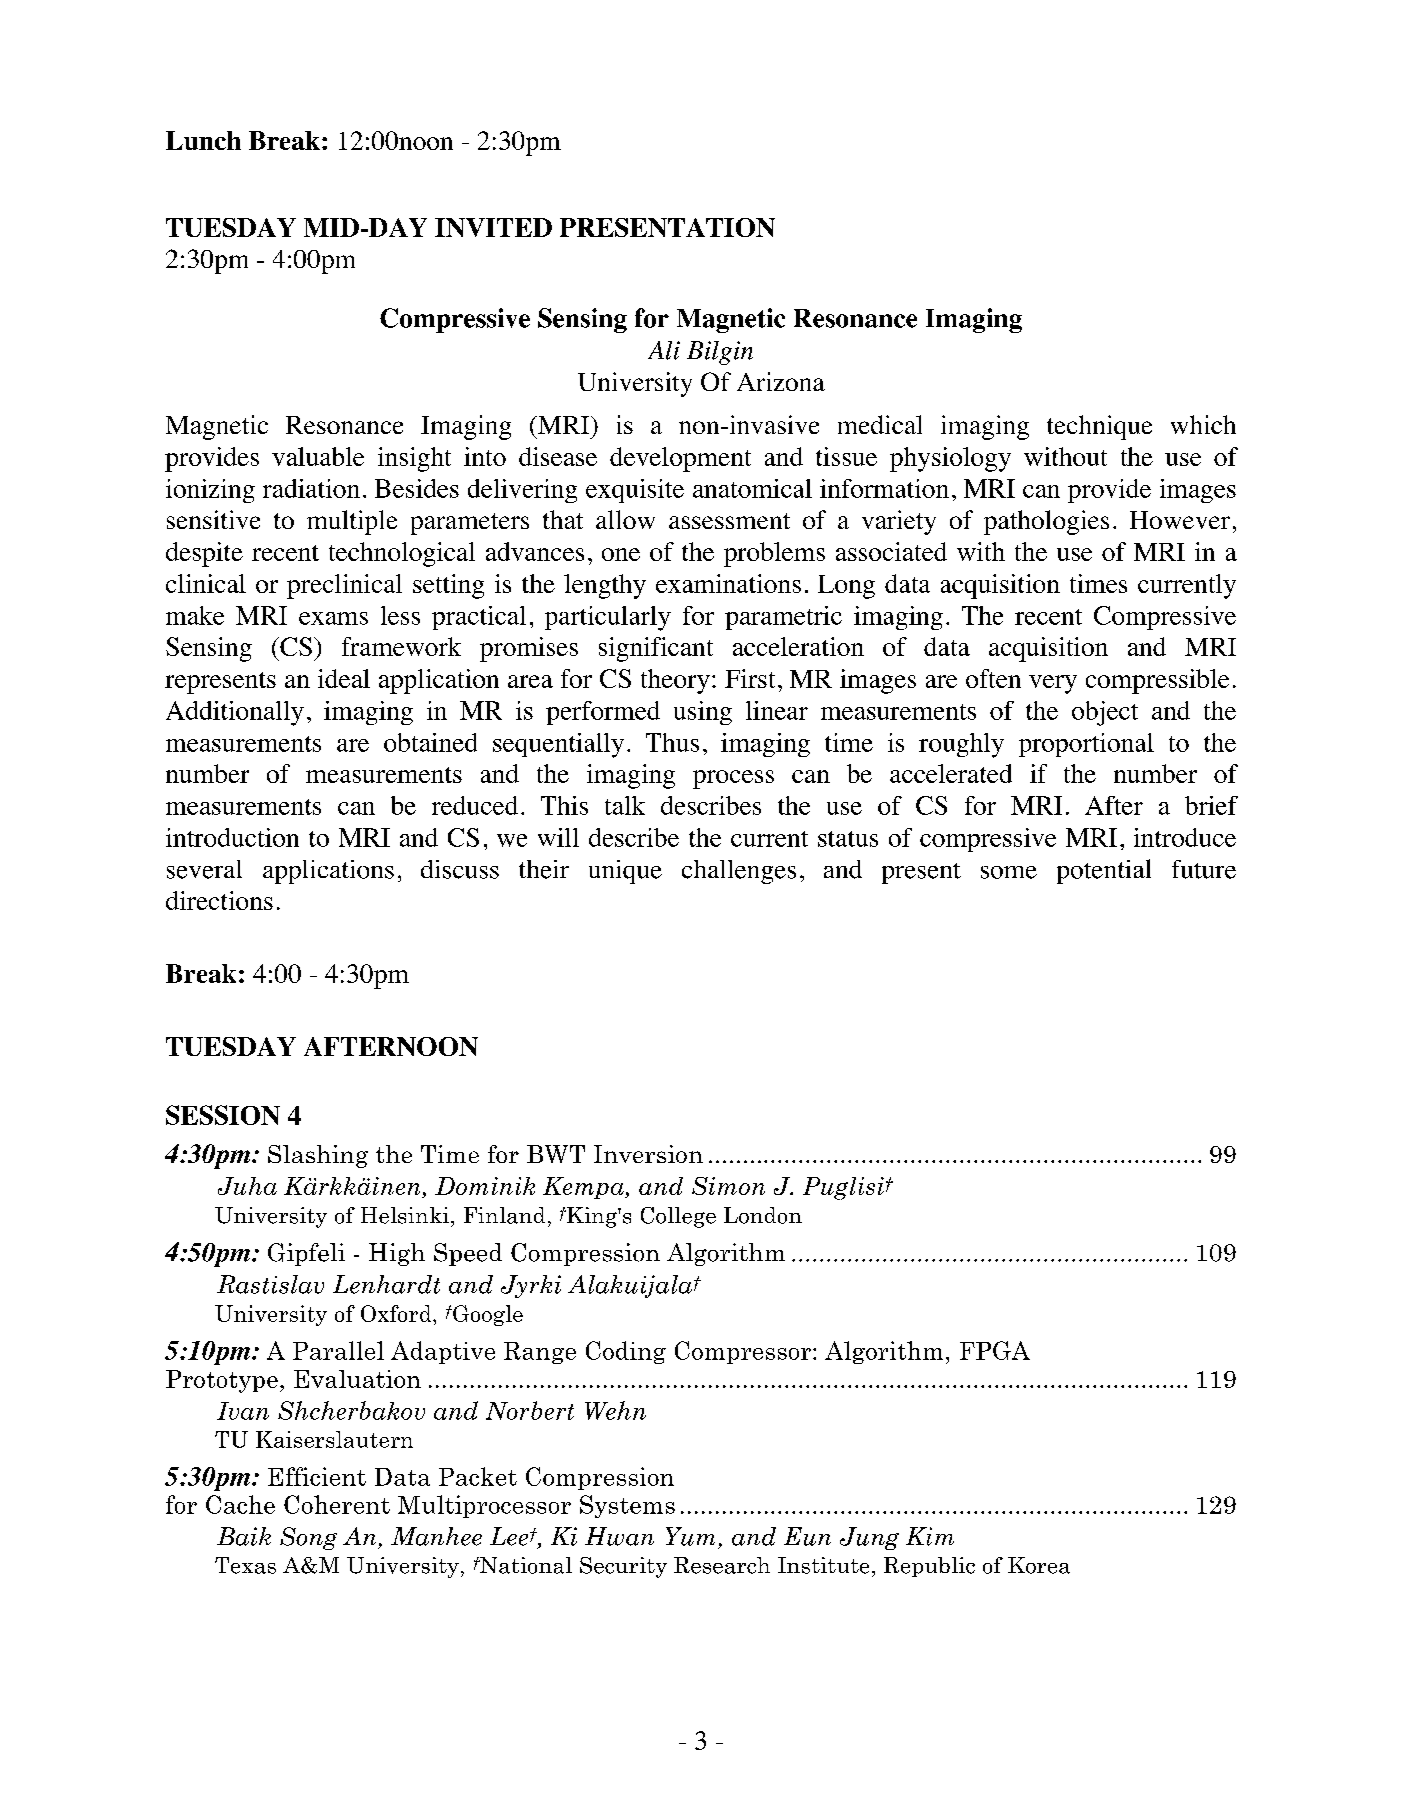  I want to click on pathologies, so click(1046, 522).
